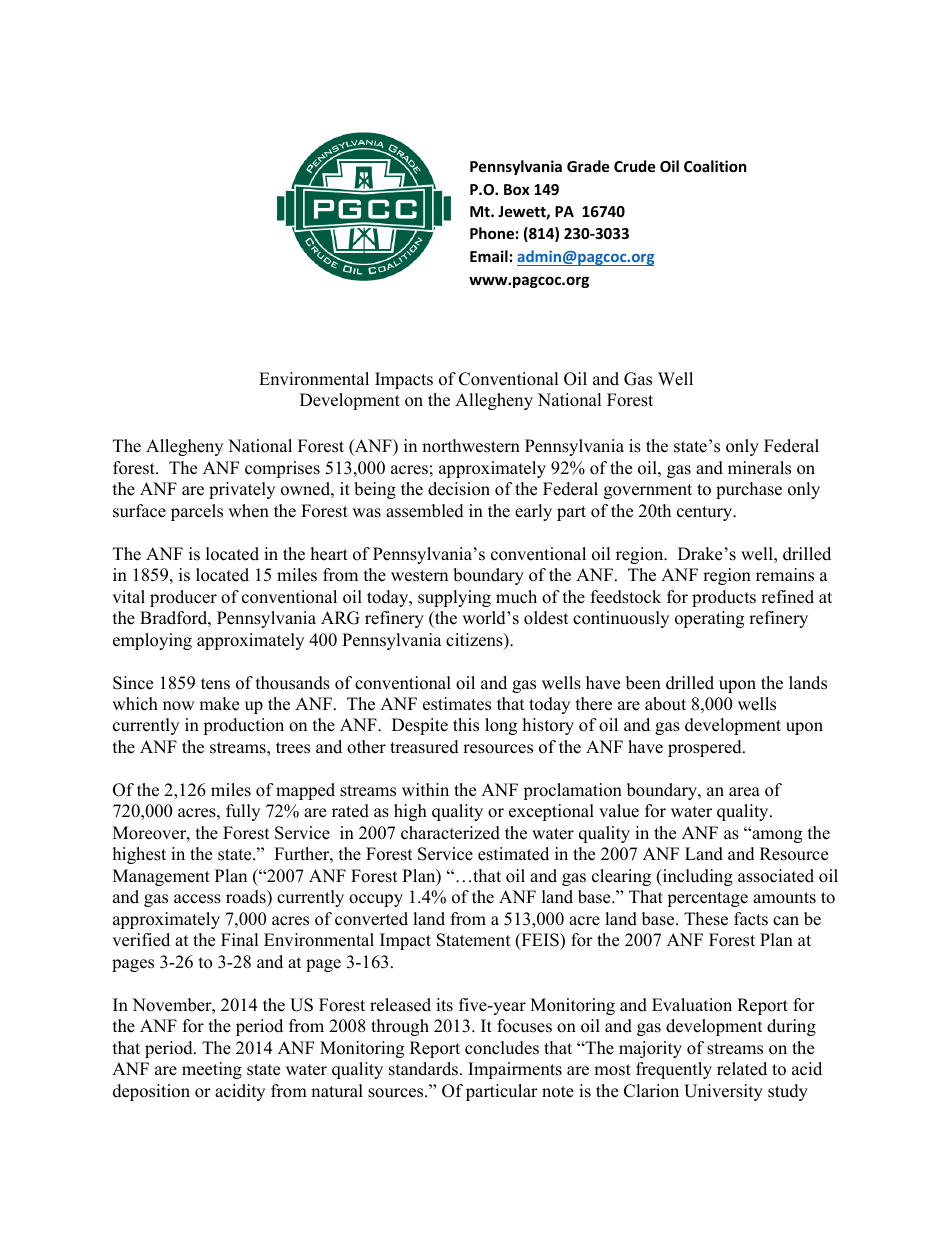 Image resolution: width=952 pixels, height=1233 pixels. What do you see at coordinates (492, 233) in the screenshot?
I see `Phone` at bounding box center [492, 233].
